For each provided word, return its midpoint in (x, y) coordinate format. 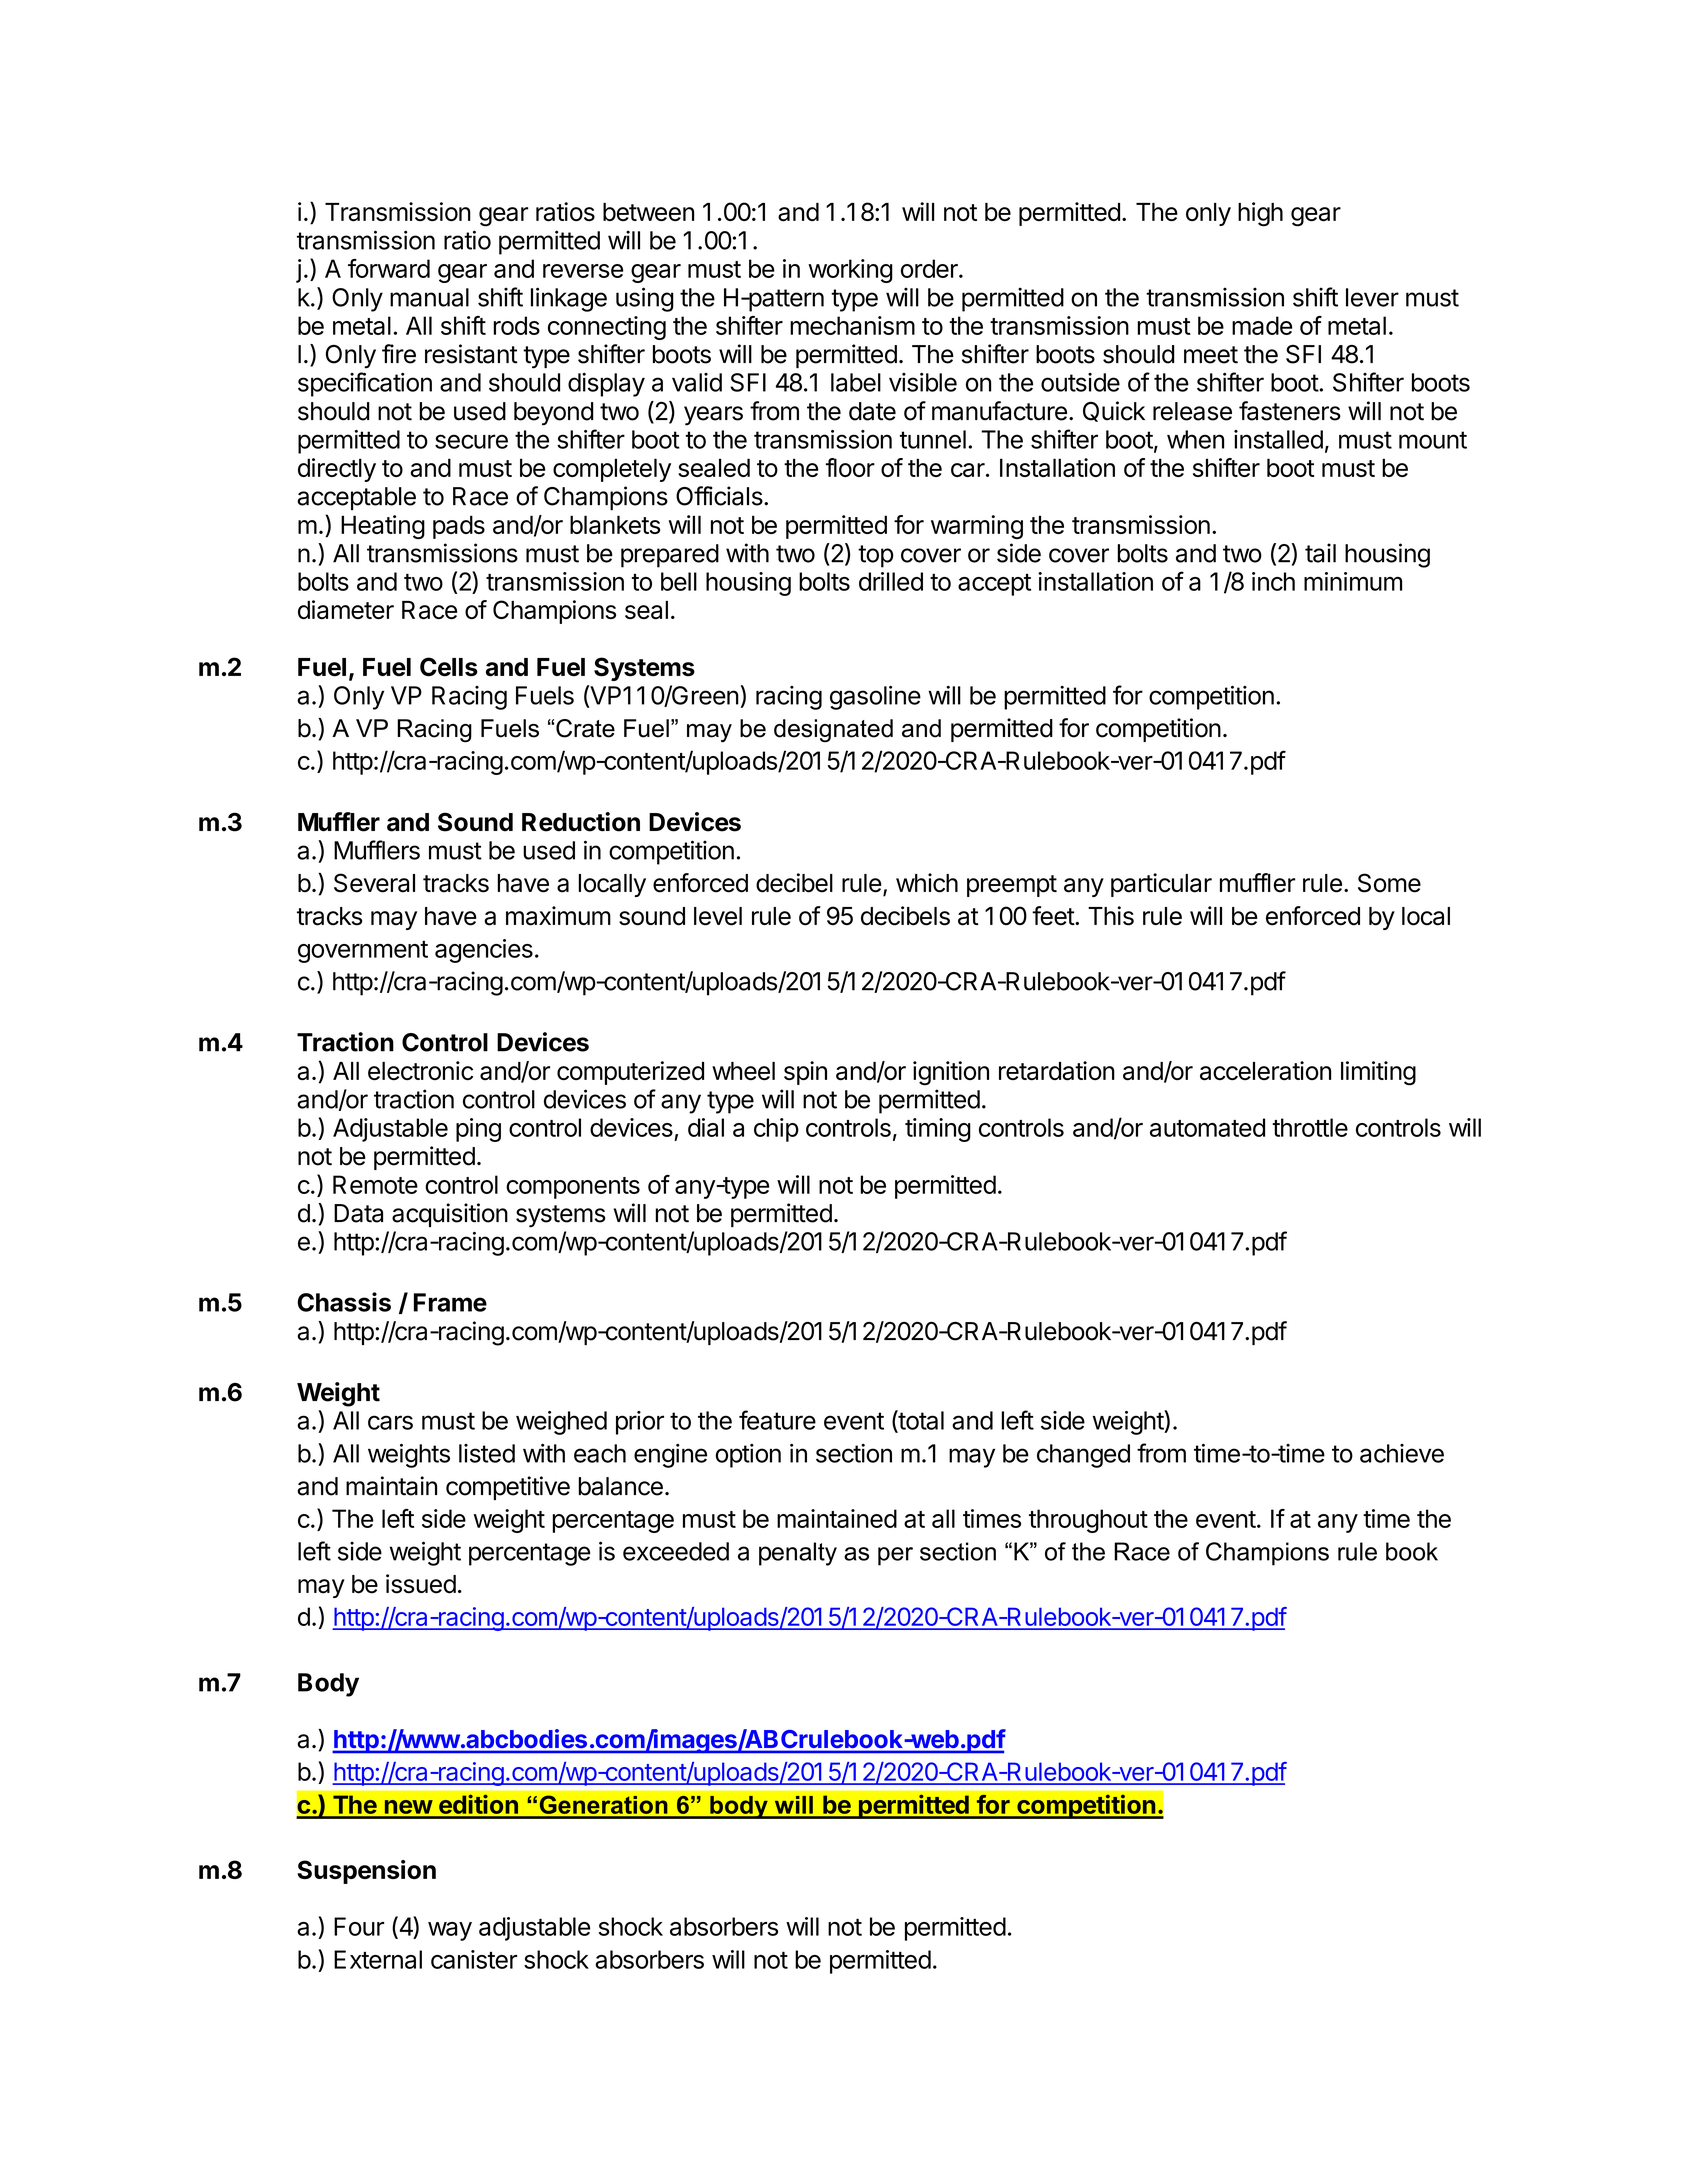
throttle (1310, 1127)
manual (429, 297)
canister (474, 1959)
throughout (1088, 1521)
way (450, 1931)
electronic (420, 1070)
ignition (951, 1073)
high (1260, 214)
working (850, 271)
